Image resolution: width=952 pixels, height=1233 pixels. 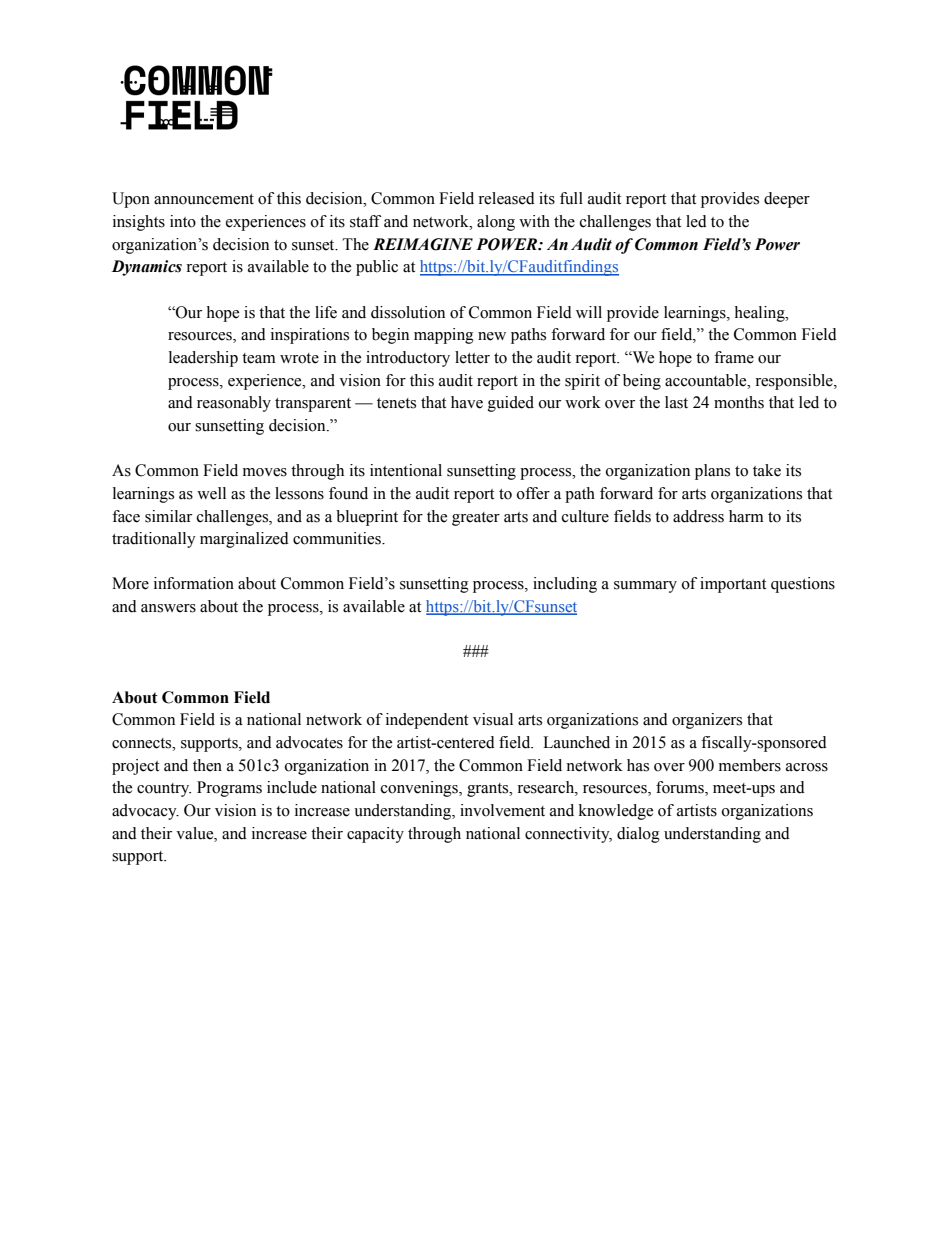 What do you see at coordinates (168, 608) in the image?
I see `answers` at bounding box center [168, 608].
